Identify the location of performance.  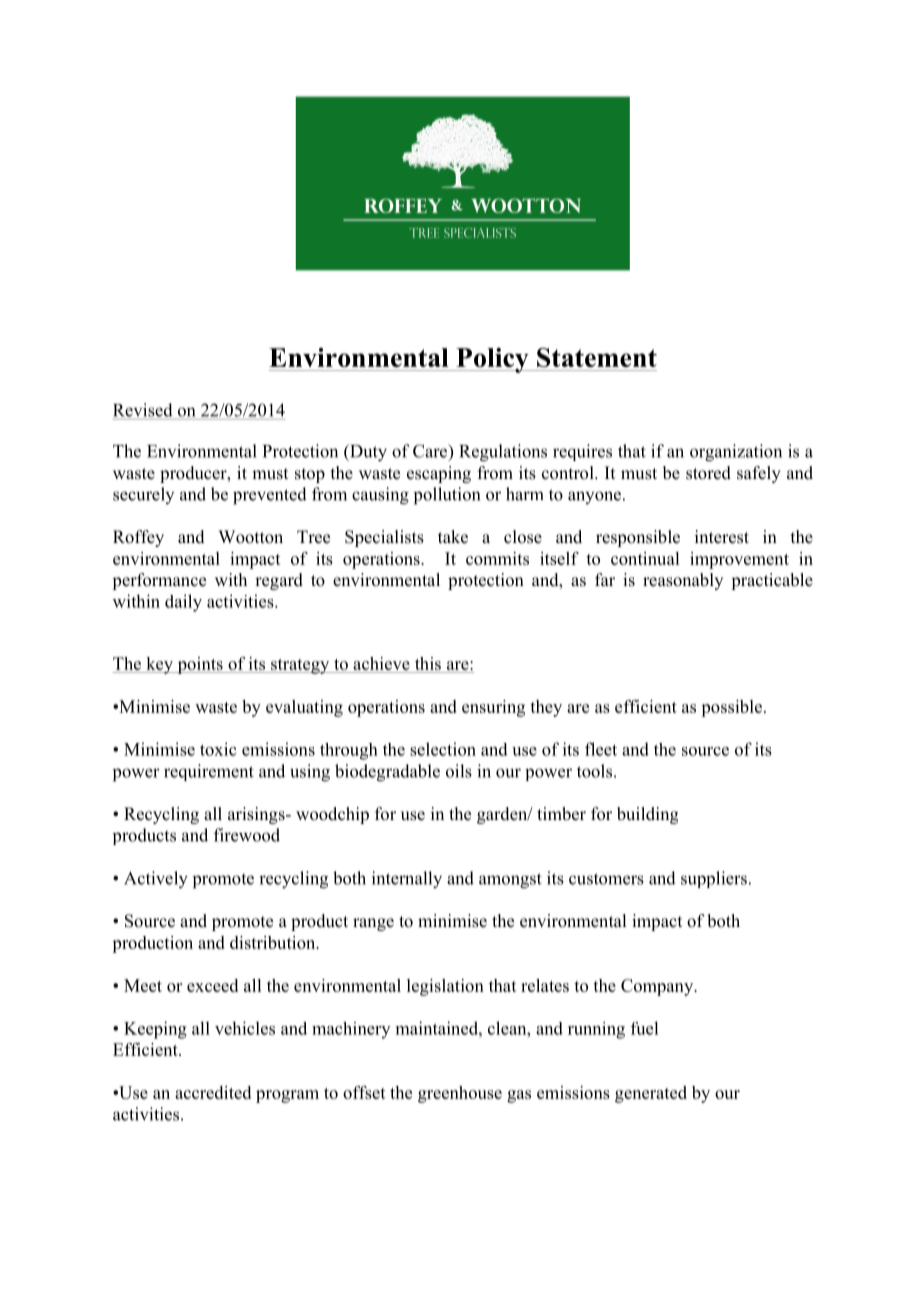
(159, 581).
